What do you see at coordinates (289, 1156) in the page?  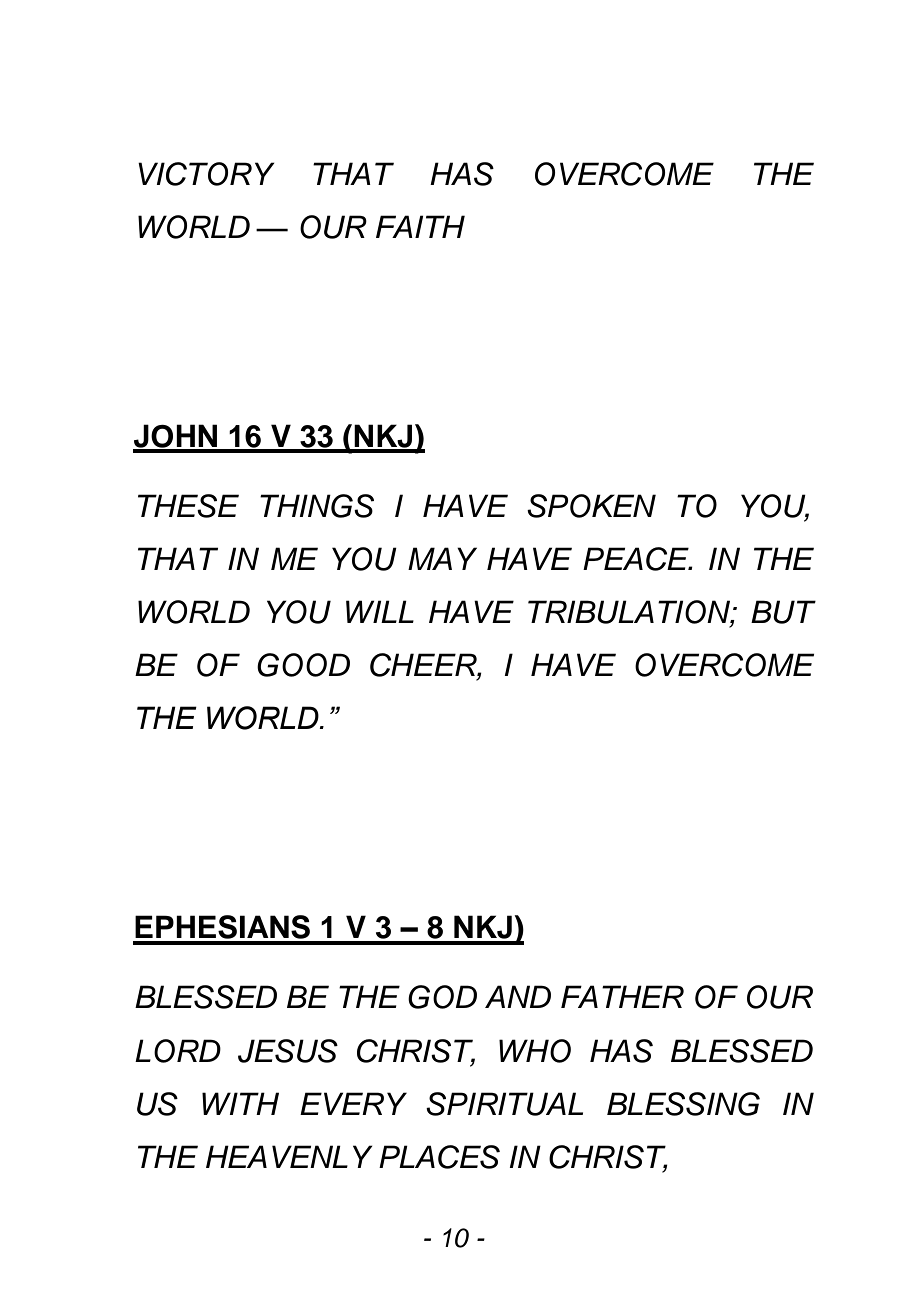 I see `HEAVENLY` at bounding box center [289, 1156].
